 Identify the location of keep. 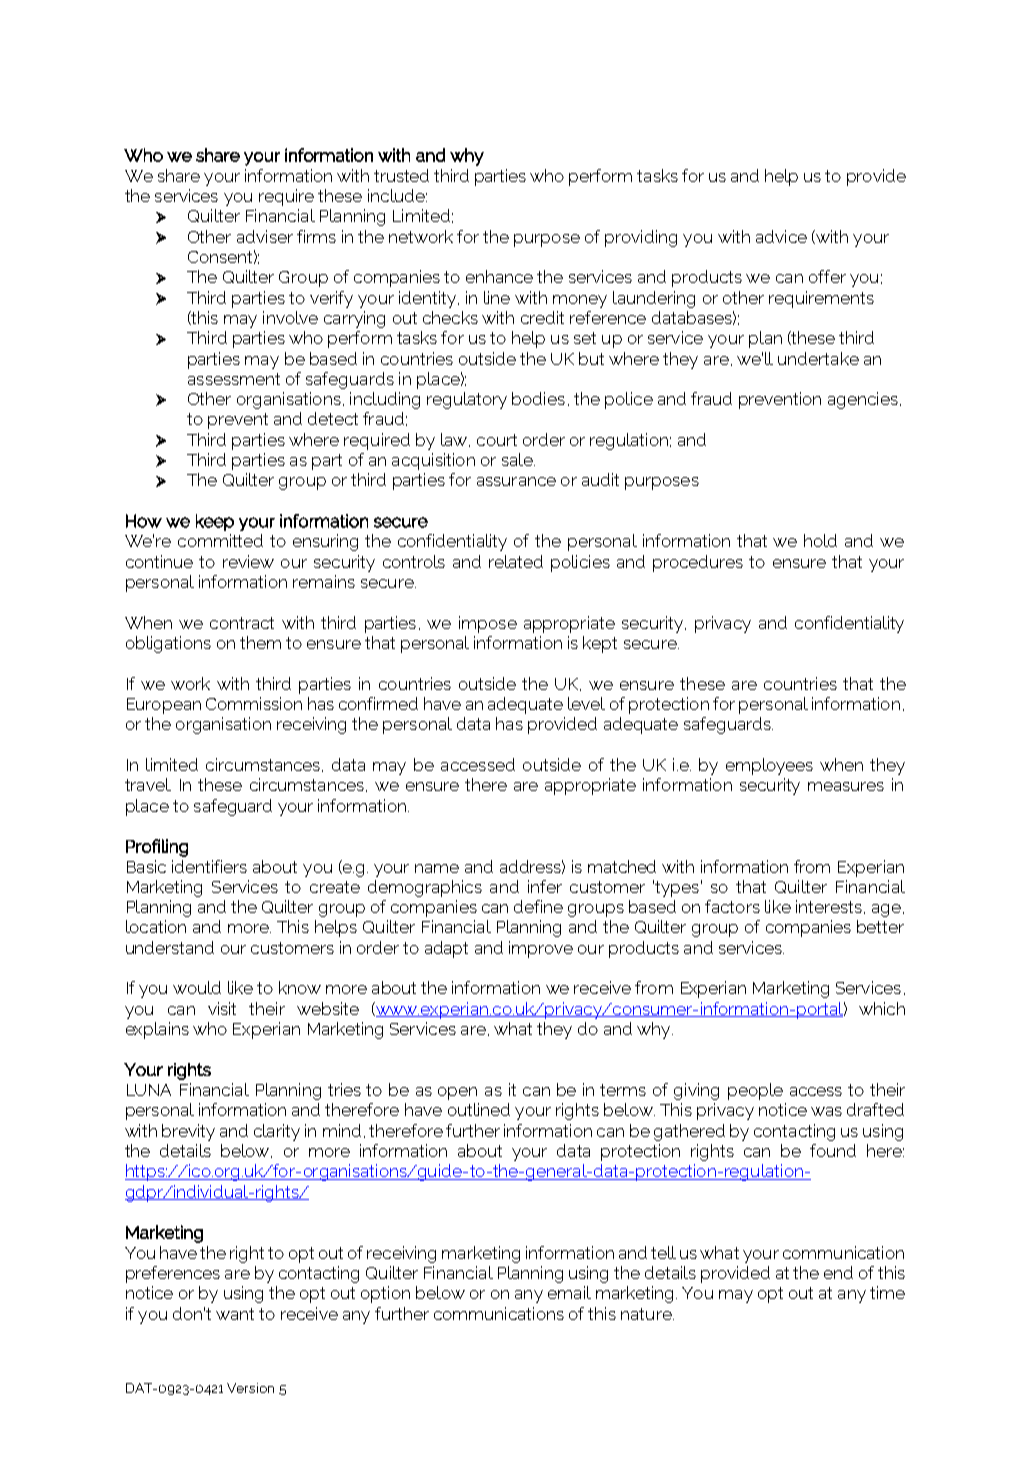
(215, 522).
